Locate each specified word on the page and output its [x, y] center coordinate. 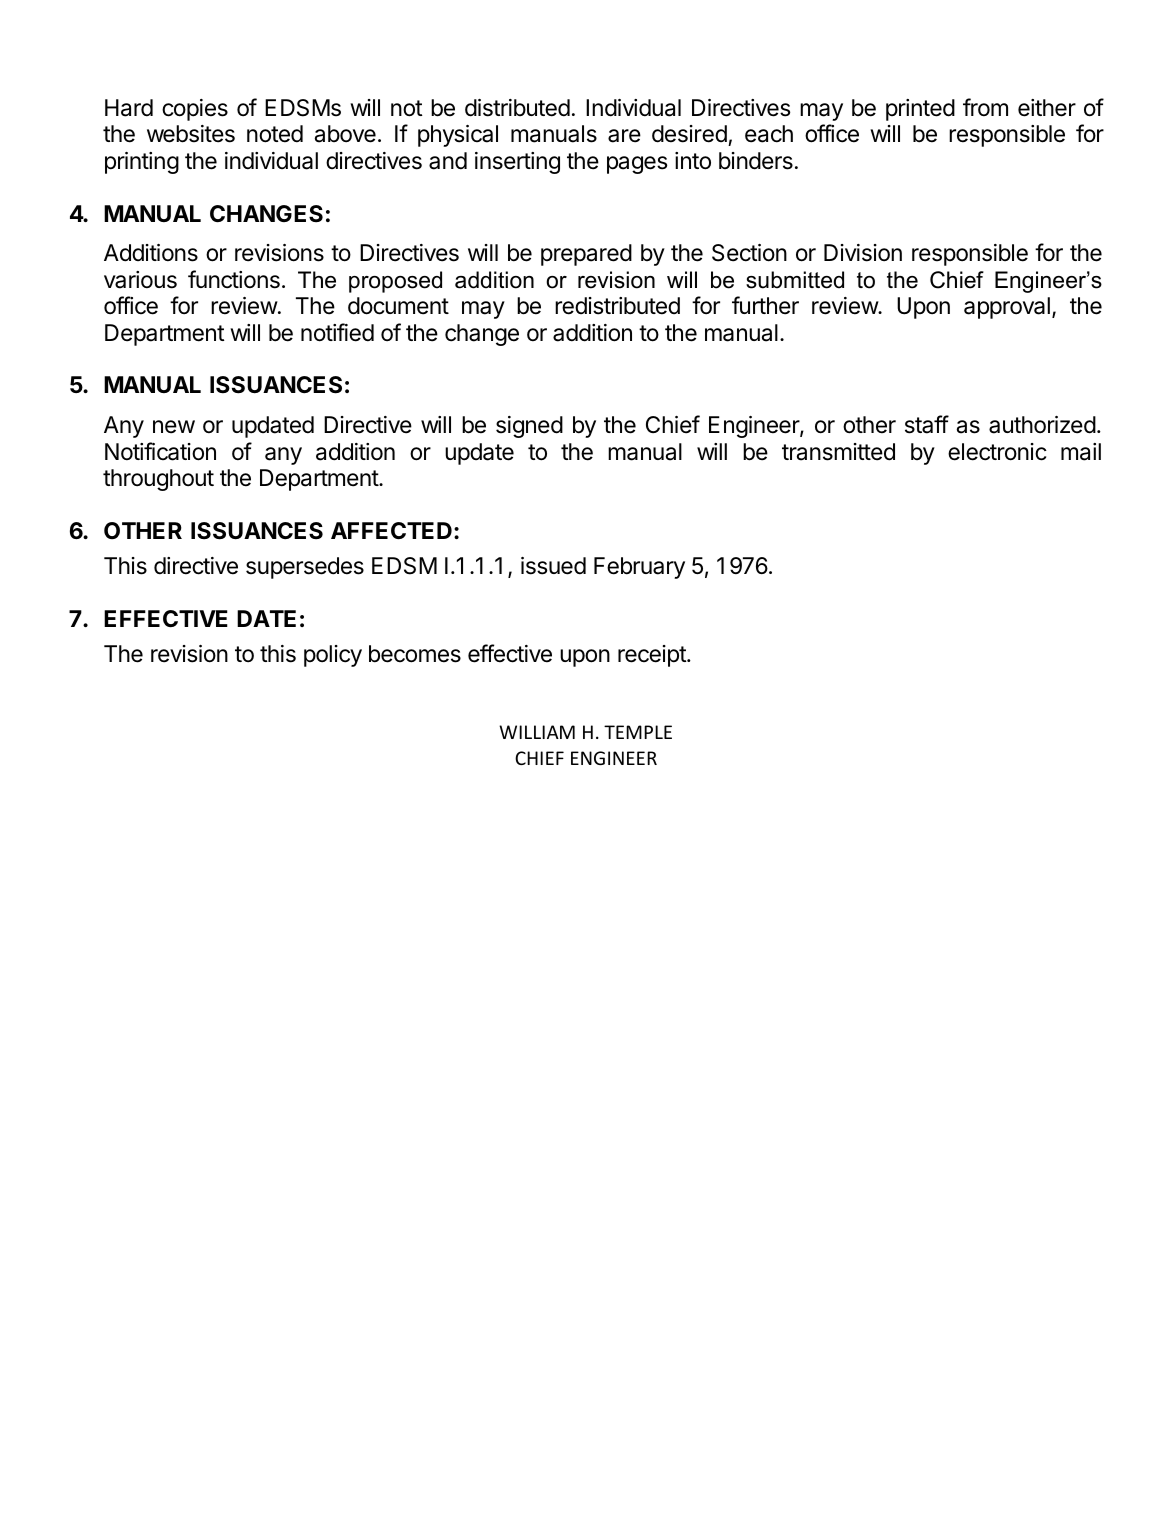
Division [863, 253]
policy [333, 656]
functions [234, 279]
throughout [158, 480]
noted [275, 134]
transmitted [838, 452]
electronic [997, 452]
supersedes [305, 568]
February [639, 568]
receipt [653, 656]
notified [337, 332]
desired [690, 135]
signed [529, 427]
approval [1007, 308]
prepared [586, 255]
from [985, 107]
